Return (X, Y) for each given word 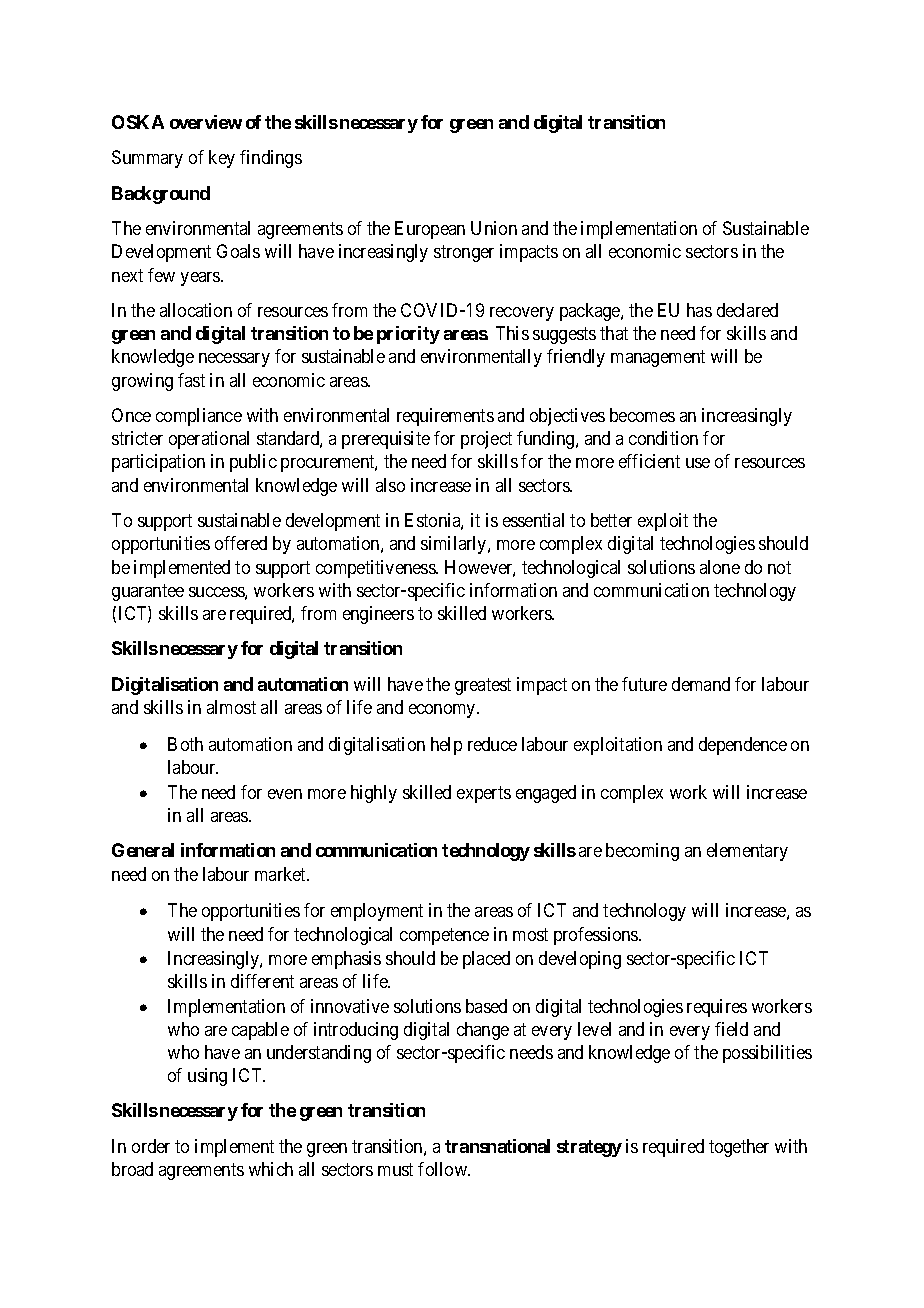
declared (747, 310)
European (430, 230)
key (222, 159)
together (739, 1148)
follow (443, 1169)
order (151, 1146)
